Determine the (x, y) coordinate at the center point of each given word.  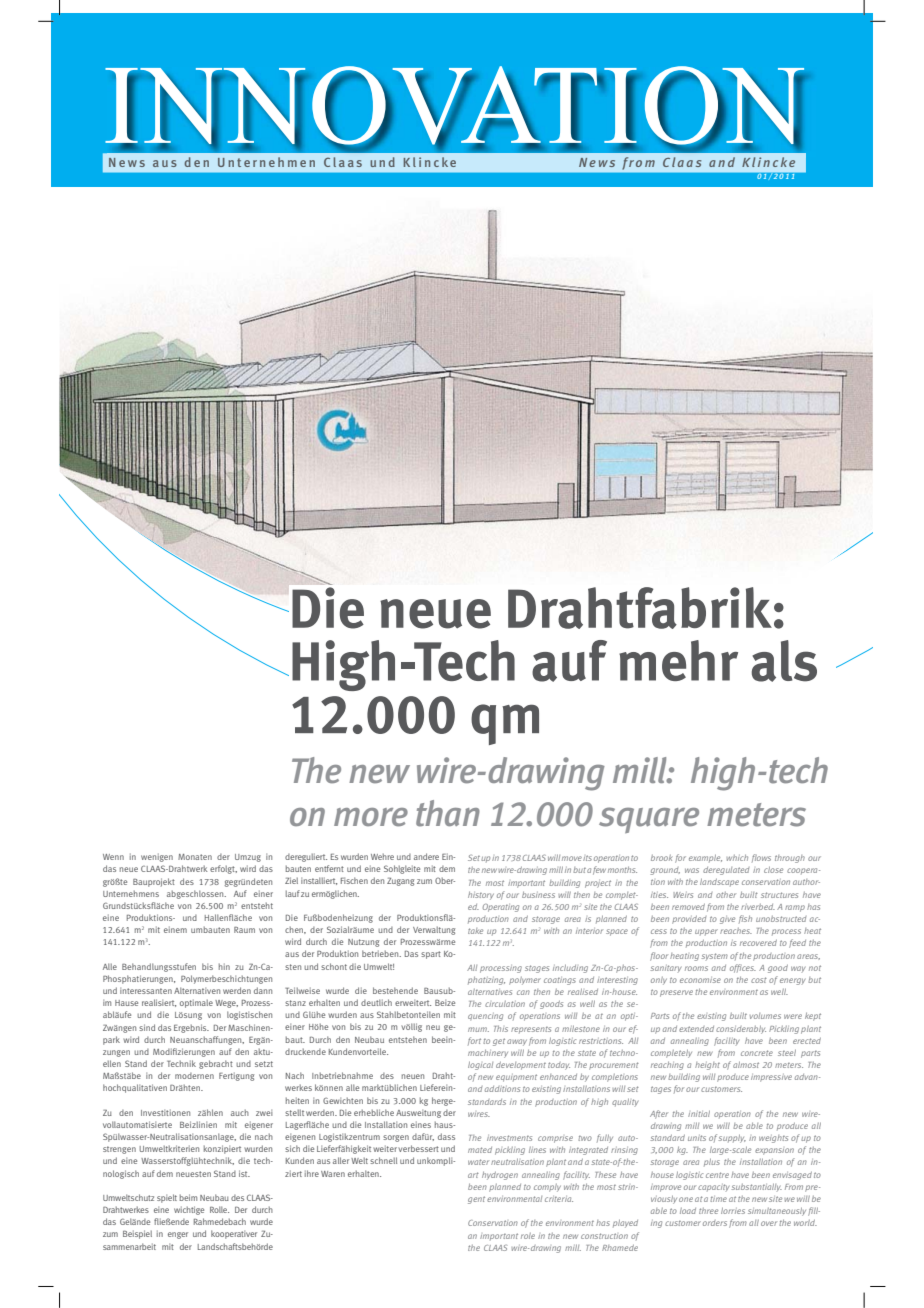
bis (207, 966)
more (371, 817)
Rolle (219, 1209)
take (475, 931)
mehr (678, 660)
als (784, 661)
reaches (736, 931)
